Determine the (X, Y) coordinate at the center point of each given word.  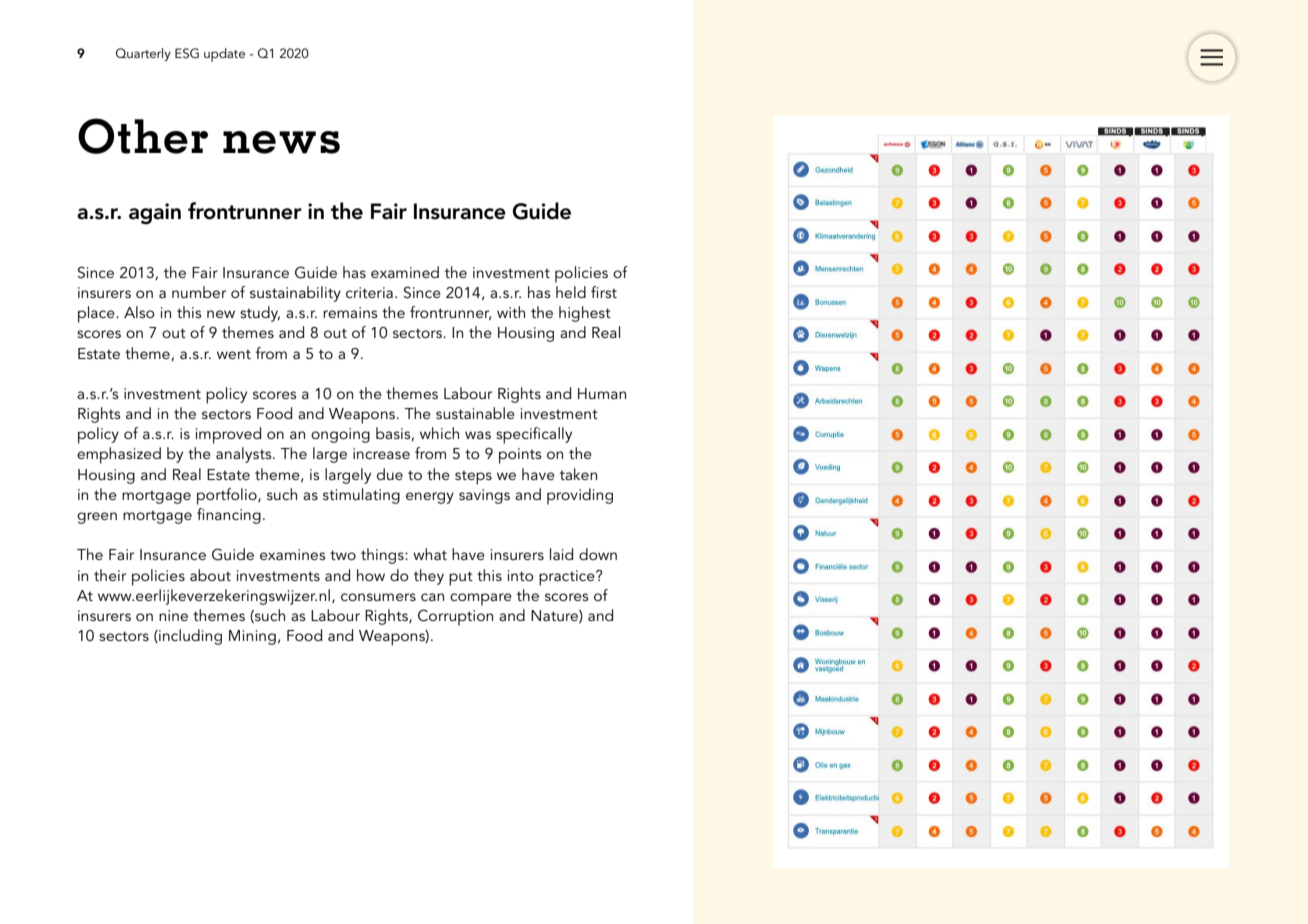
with (511, 312)
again (155, 214)
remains (350, 312)
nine (173, 615)
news (281, 142)
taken (578, 474)
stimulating (361, 496)
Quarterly (143, 54)
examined (405, 272)
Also (139, 312)
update (224, 55)
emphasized (119, 455)
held (571, 292)
